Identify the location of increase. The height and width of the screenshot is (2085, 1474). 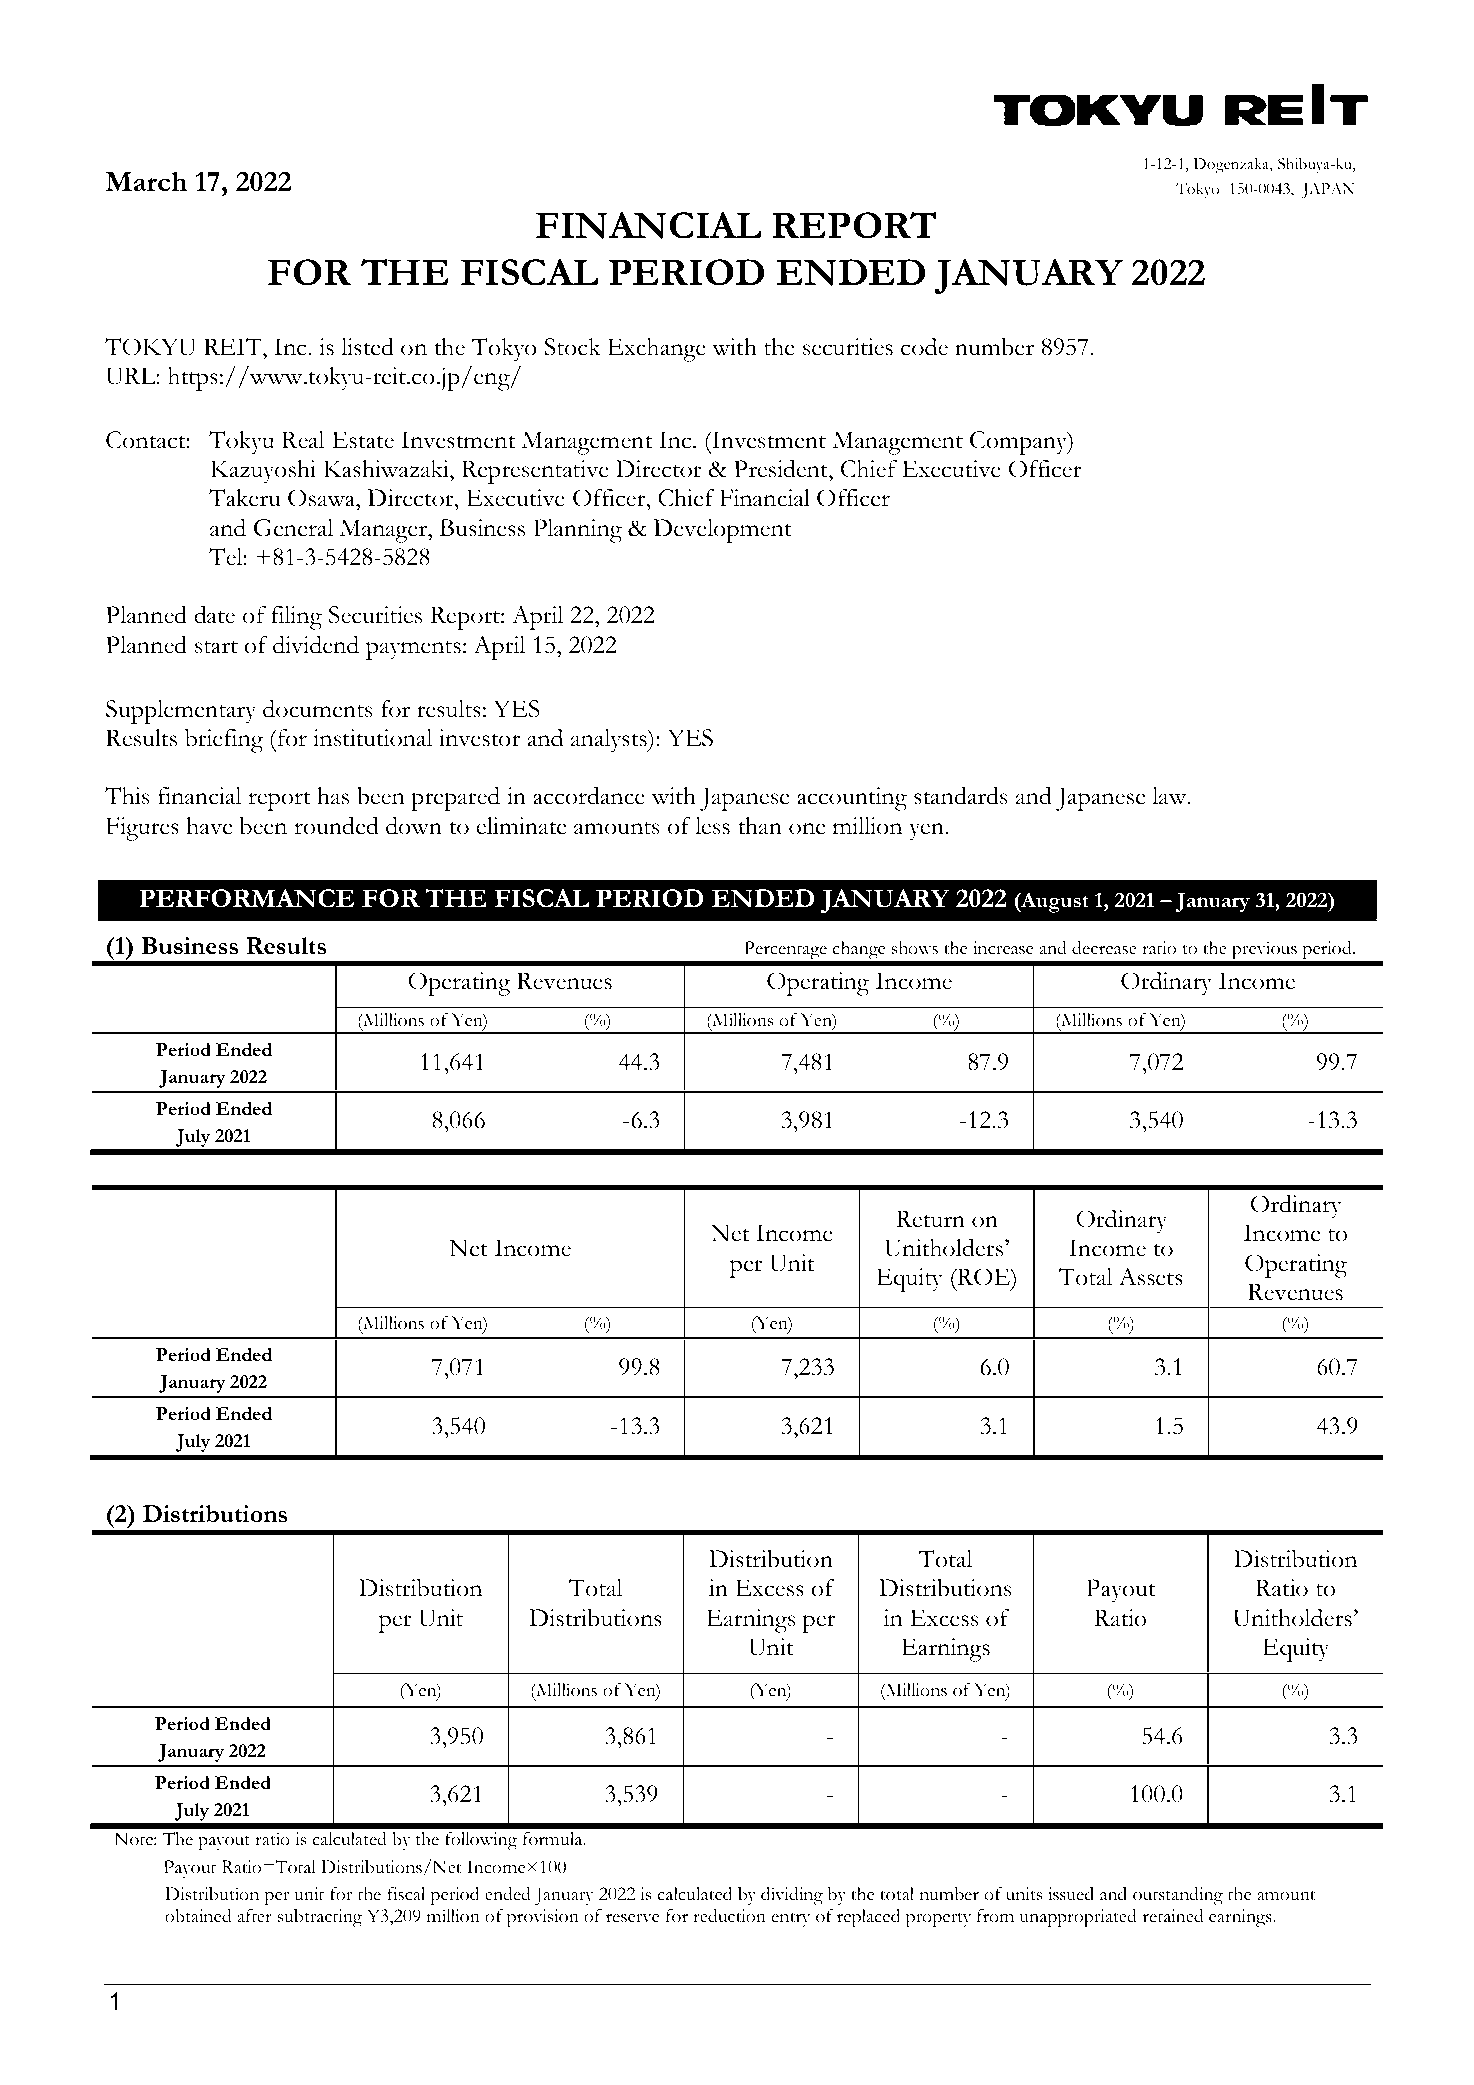
(1003, 948).
